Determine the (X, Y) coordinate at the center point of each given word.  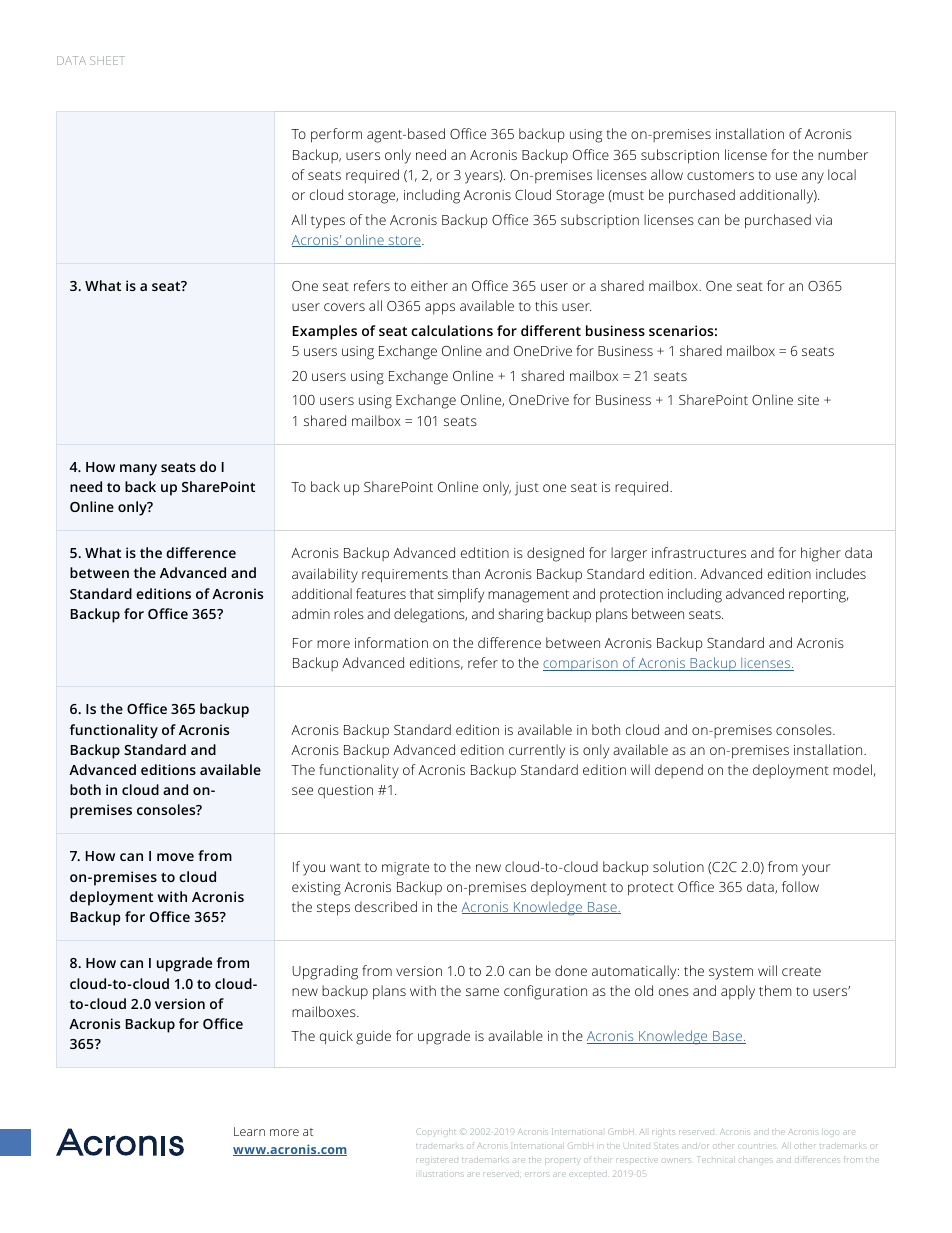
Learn (249, 1131)
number (843, 154)
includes (841, 573)
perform (336, 135)
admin (311, 613)
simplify (461, 595)
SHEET (107, 60)
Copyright (435, 1132)
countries (756, 1146)
